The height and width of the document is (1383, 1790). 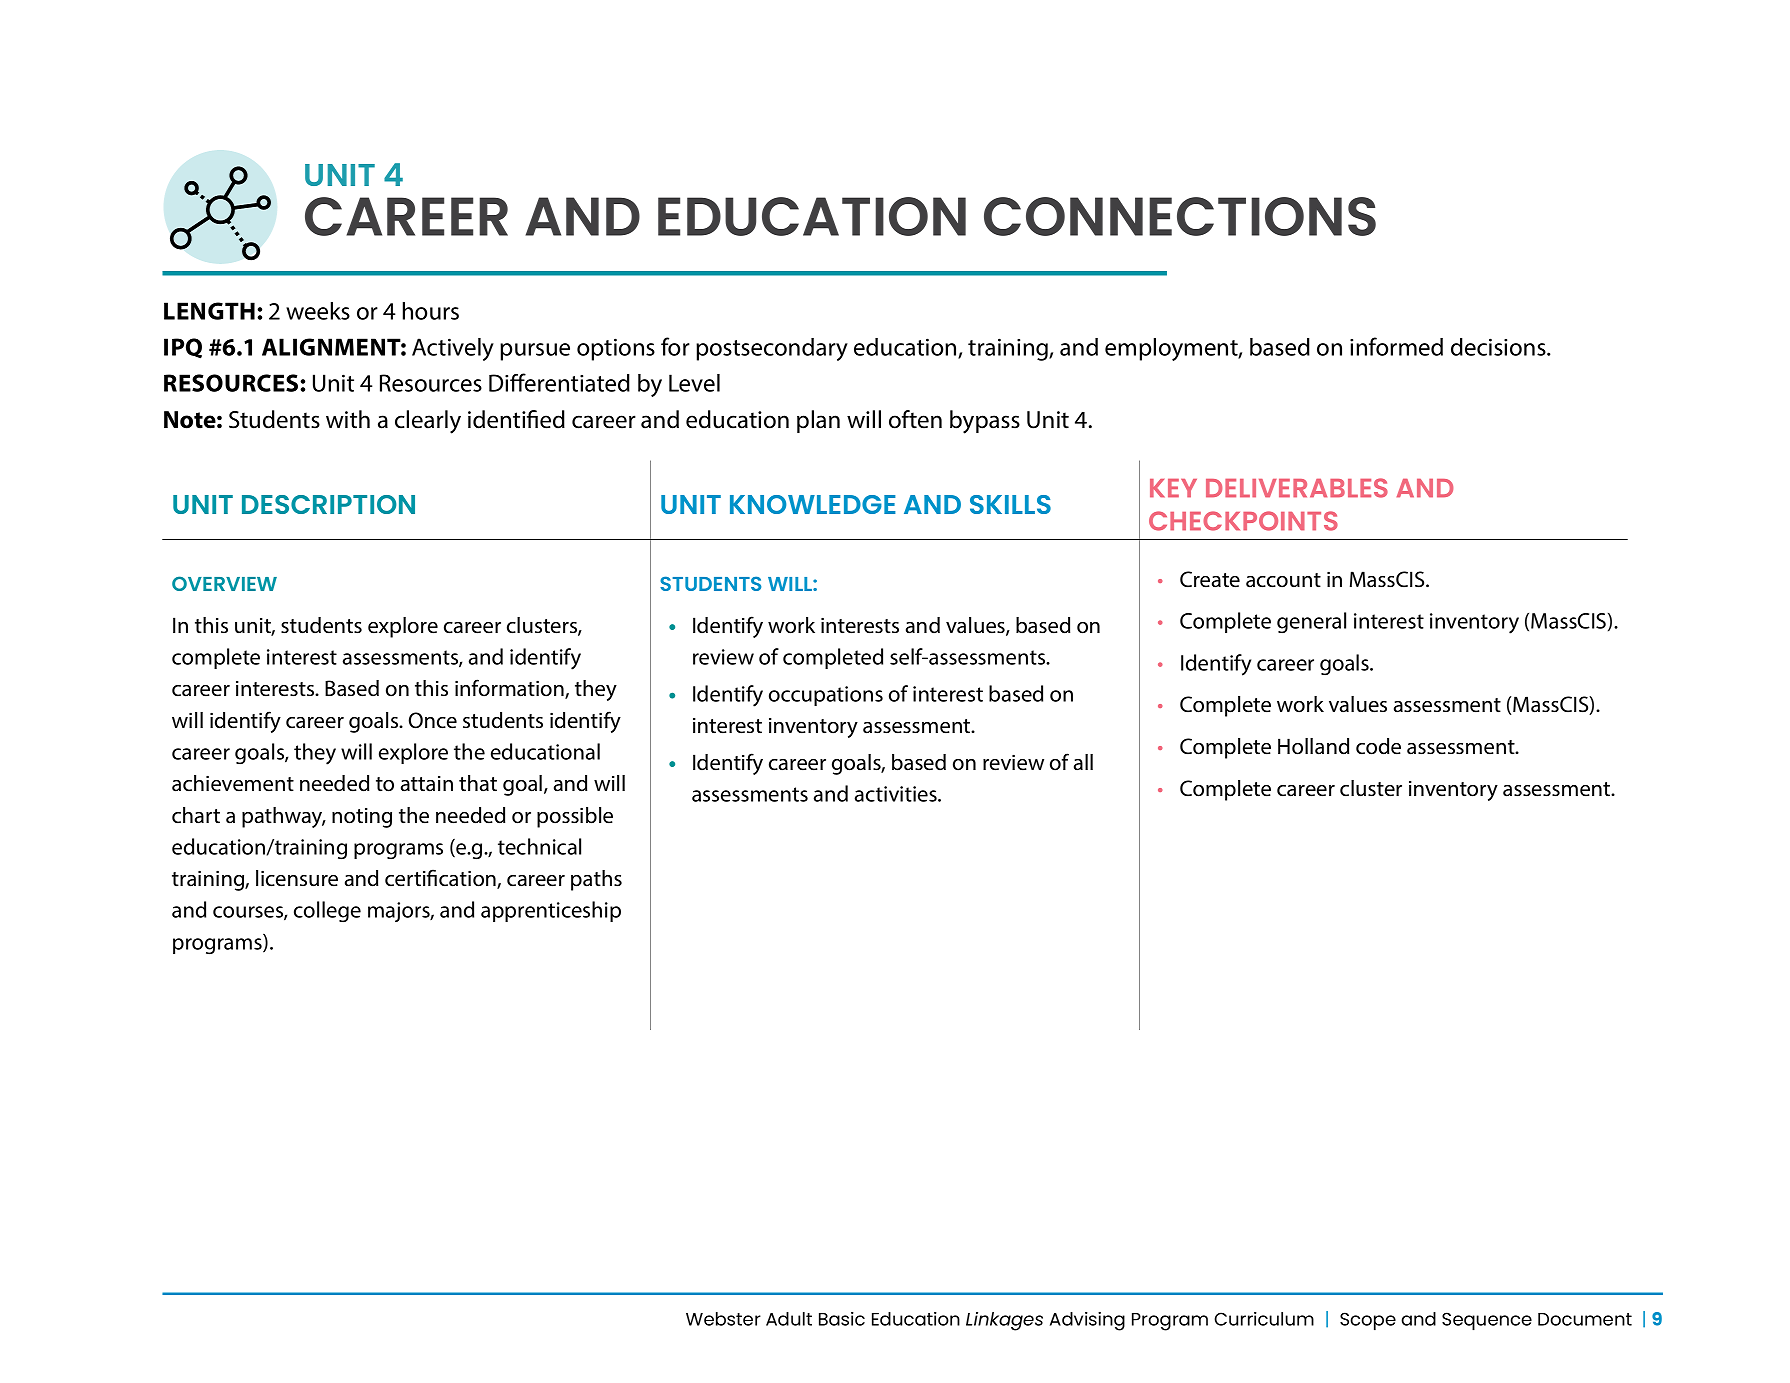 I want to click on with, so click(x=348, y=419).
